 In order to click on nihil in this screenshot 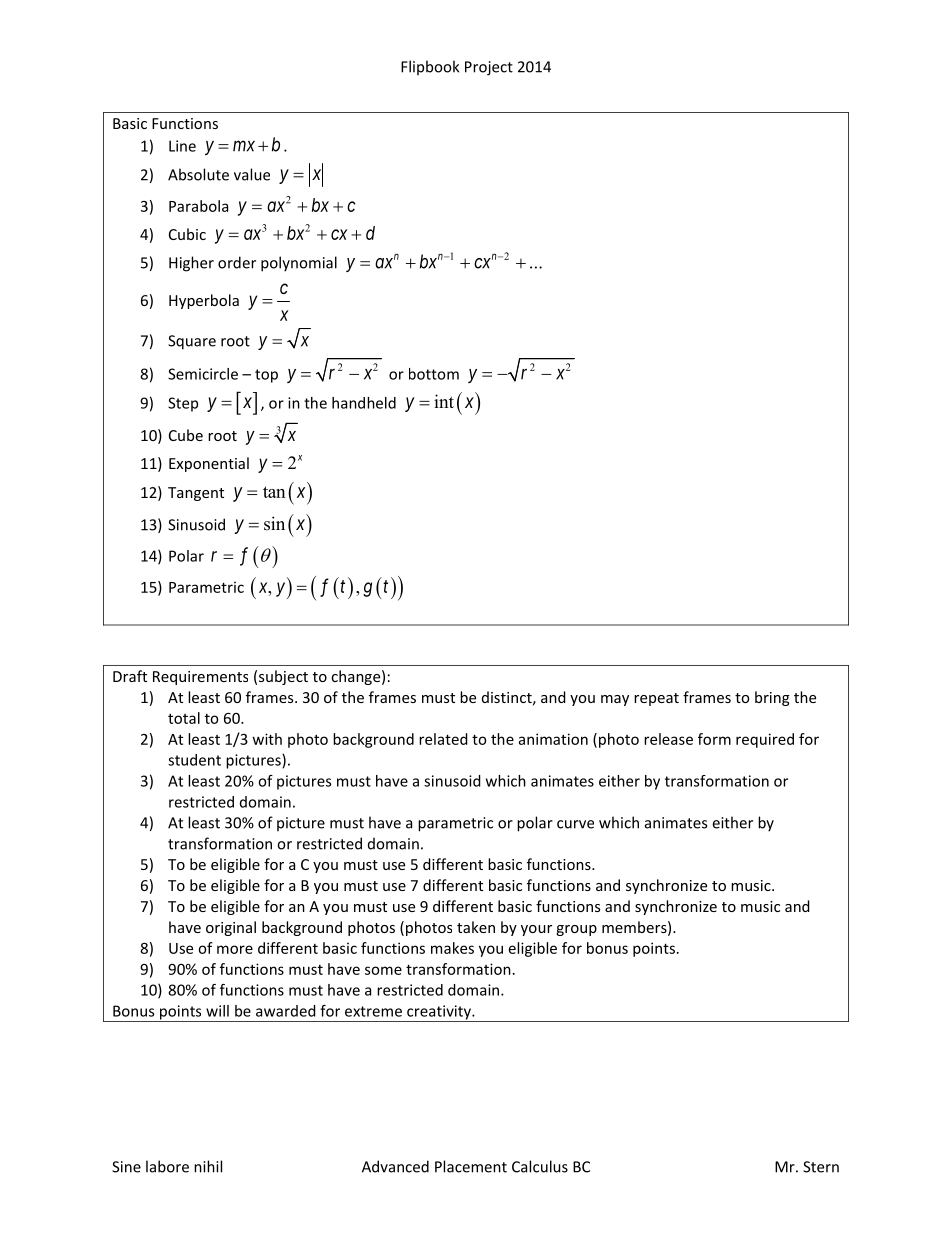, I will do `click(208, 1166)`.
